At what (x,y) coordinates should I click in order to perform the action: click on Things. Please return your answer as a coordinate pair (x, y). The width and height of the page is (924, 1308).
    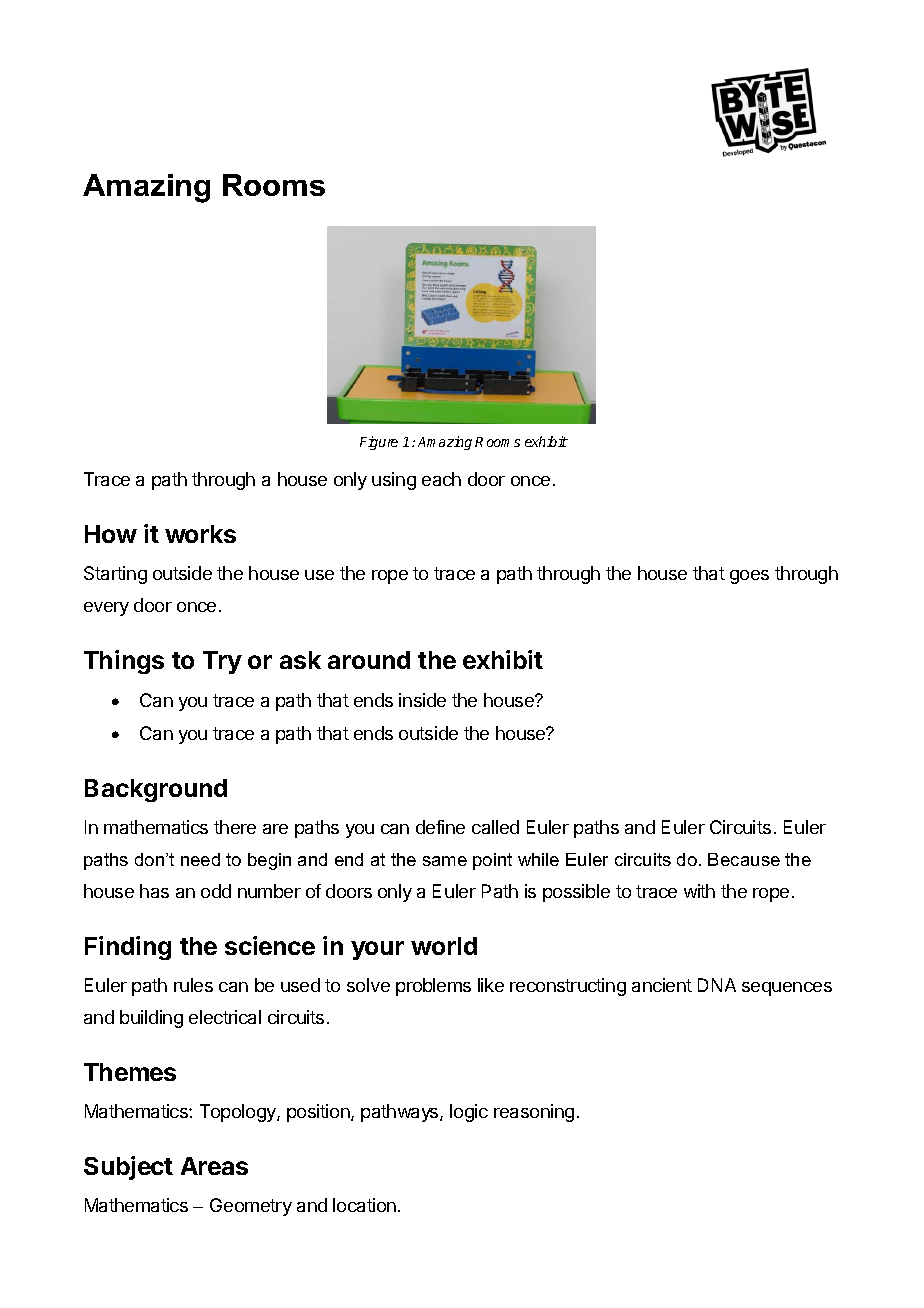
    Looking at the image, I should click on (124, 662).
